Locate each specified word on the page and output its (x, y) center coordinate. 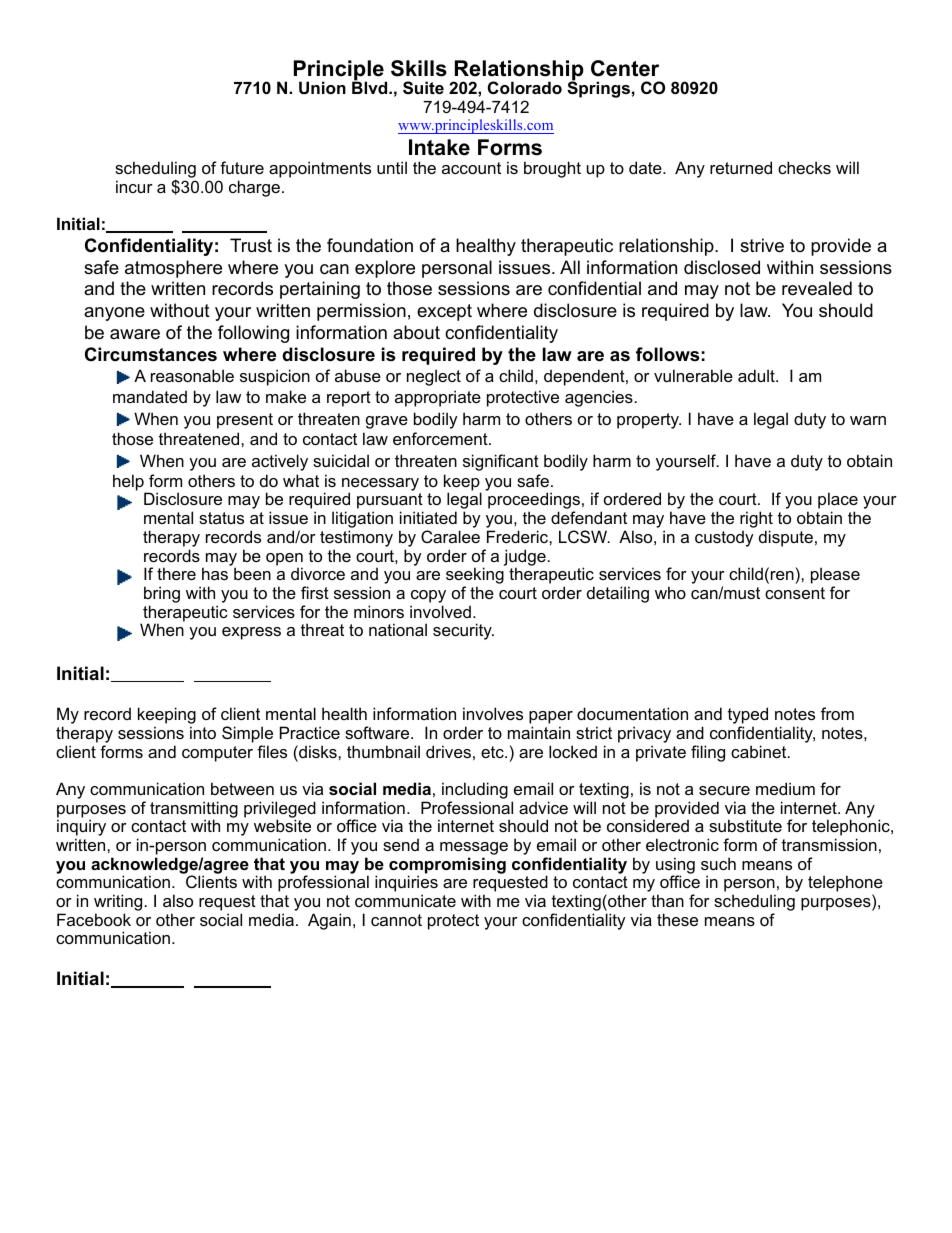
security (463, 631)
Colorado (525, 87)
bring (162, 594)
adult (757, 375)
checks (804, 167)
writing (118, 904)
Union (322, 87)
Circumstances (151, 354)
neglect (434, 377)
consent (795, 593)
